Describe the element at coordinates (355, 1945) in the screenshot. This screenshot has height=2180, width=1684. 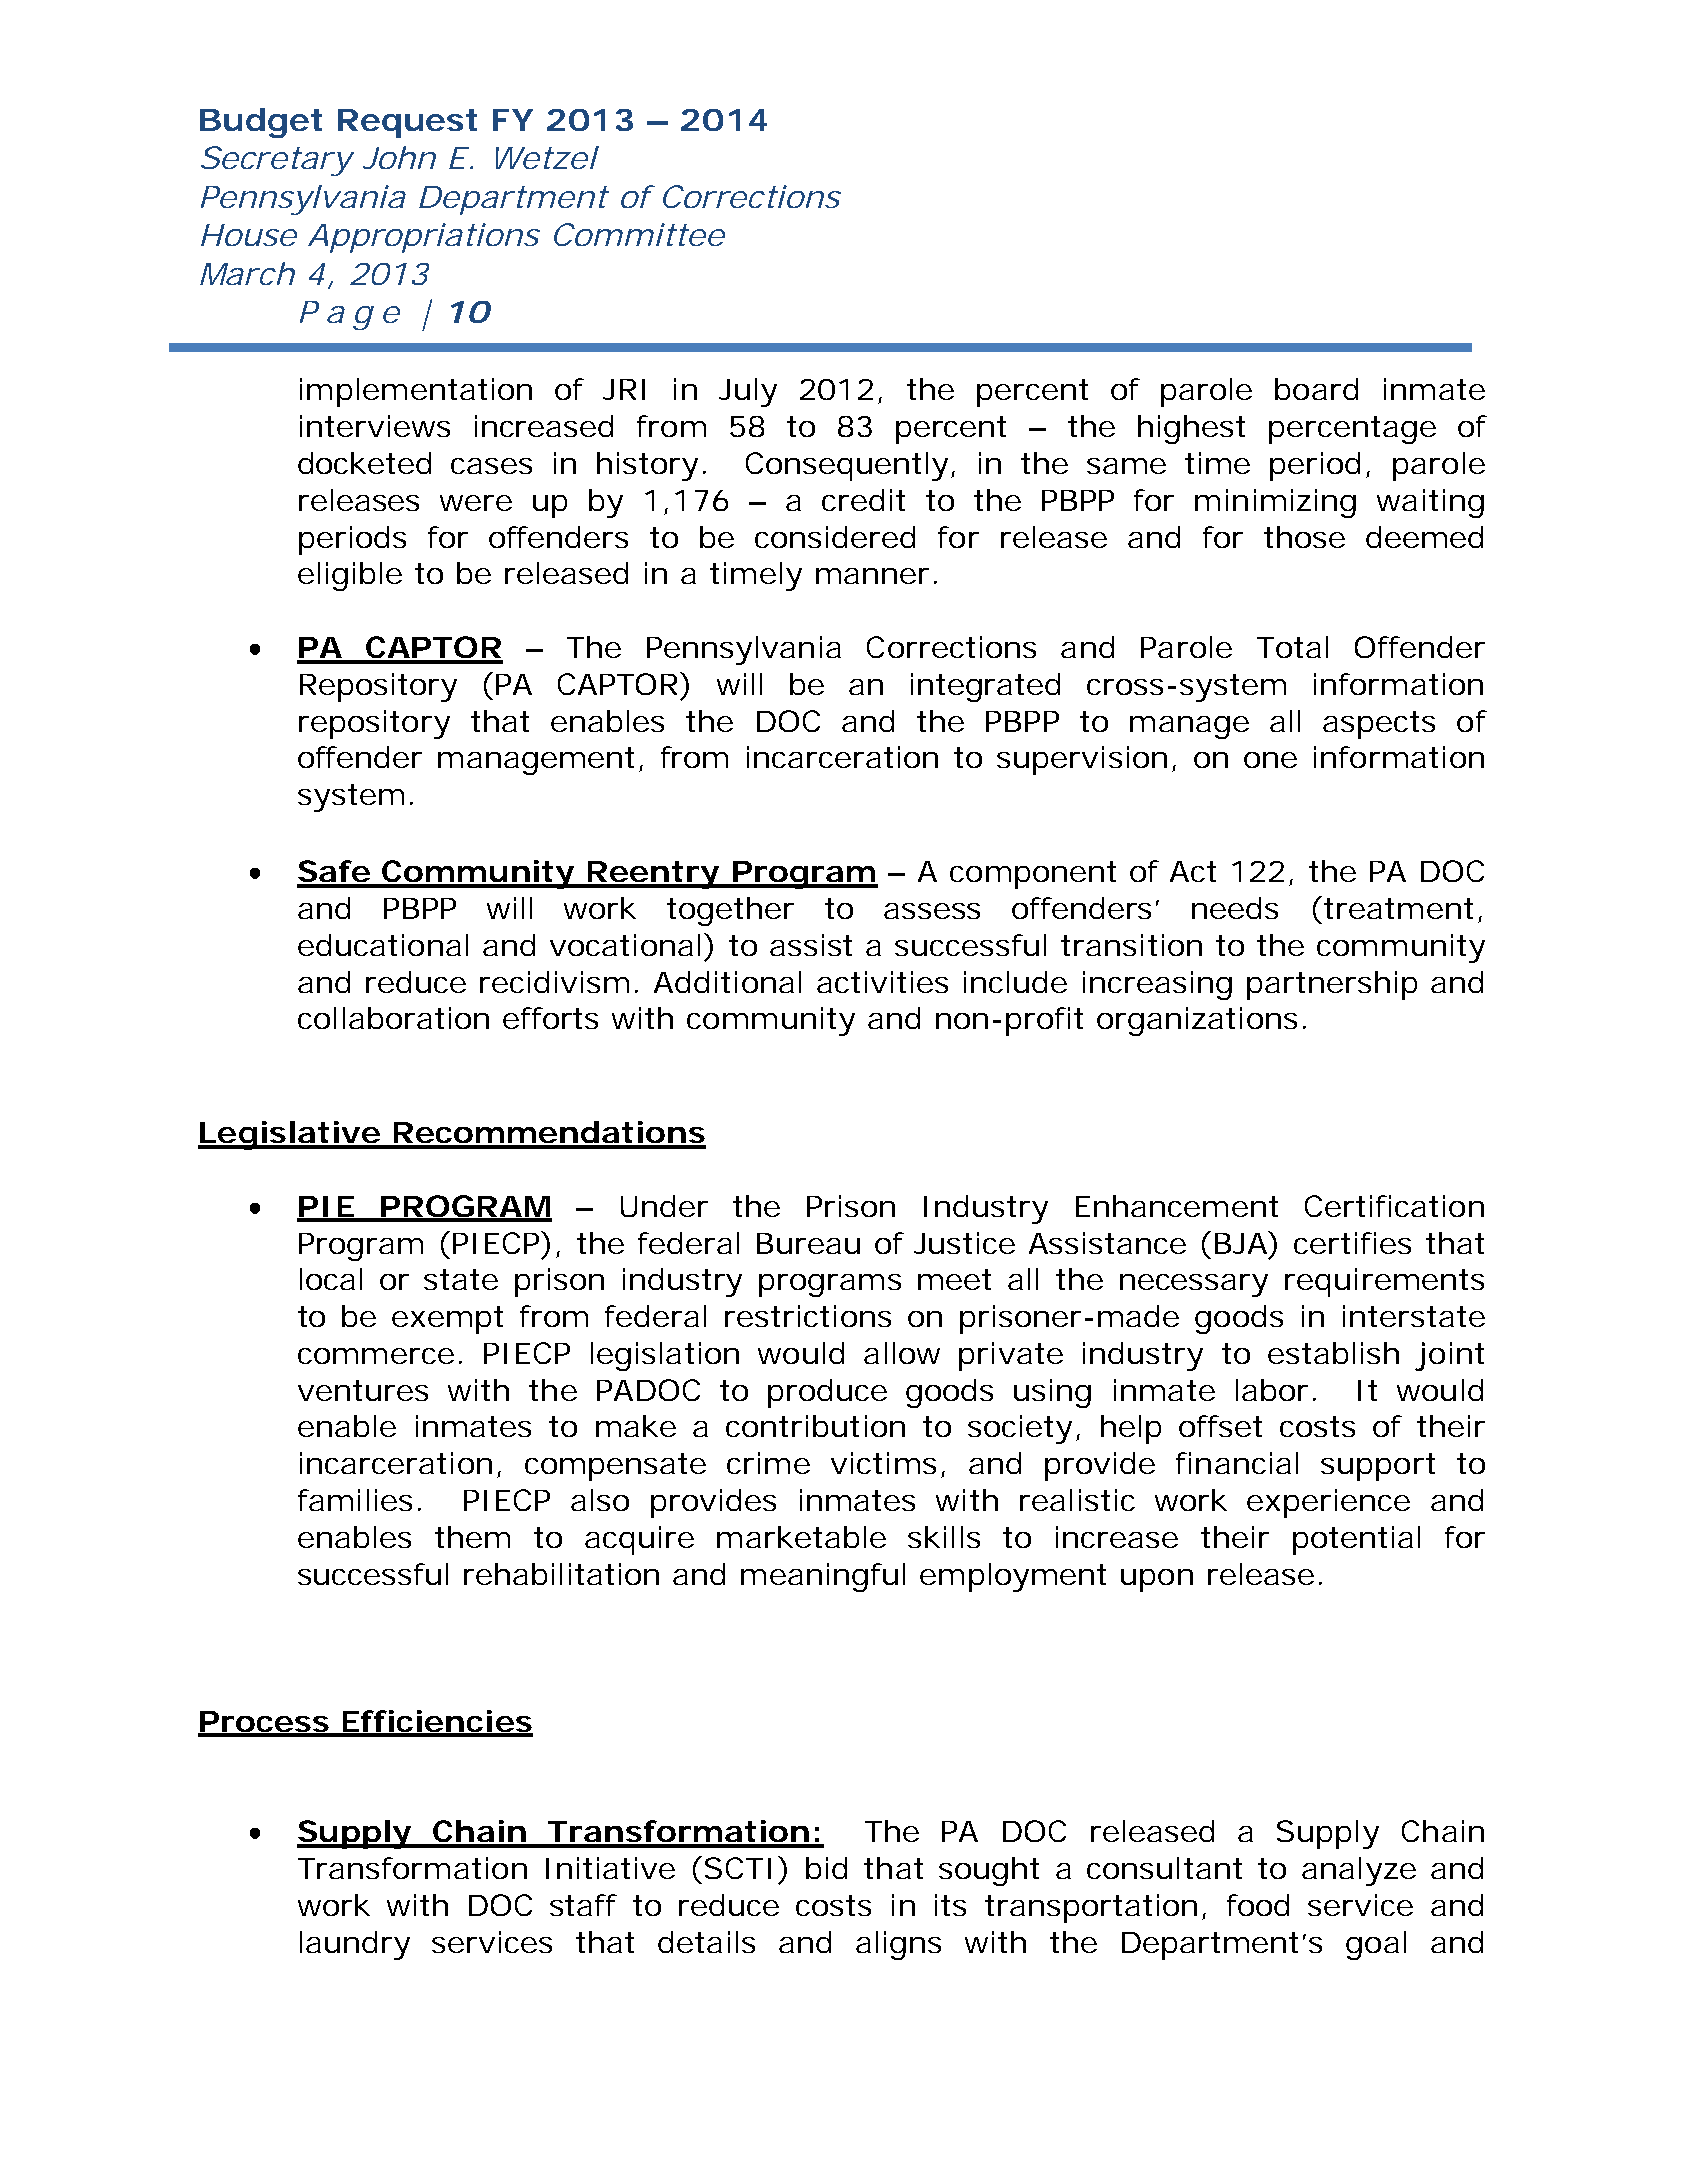
I see `laundry` at that location.
